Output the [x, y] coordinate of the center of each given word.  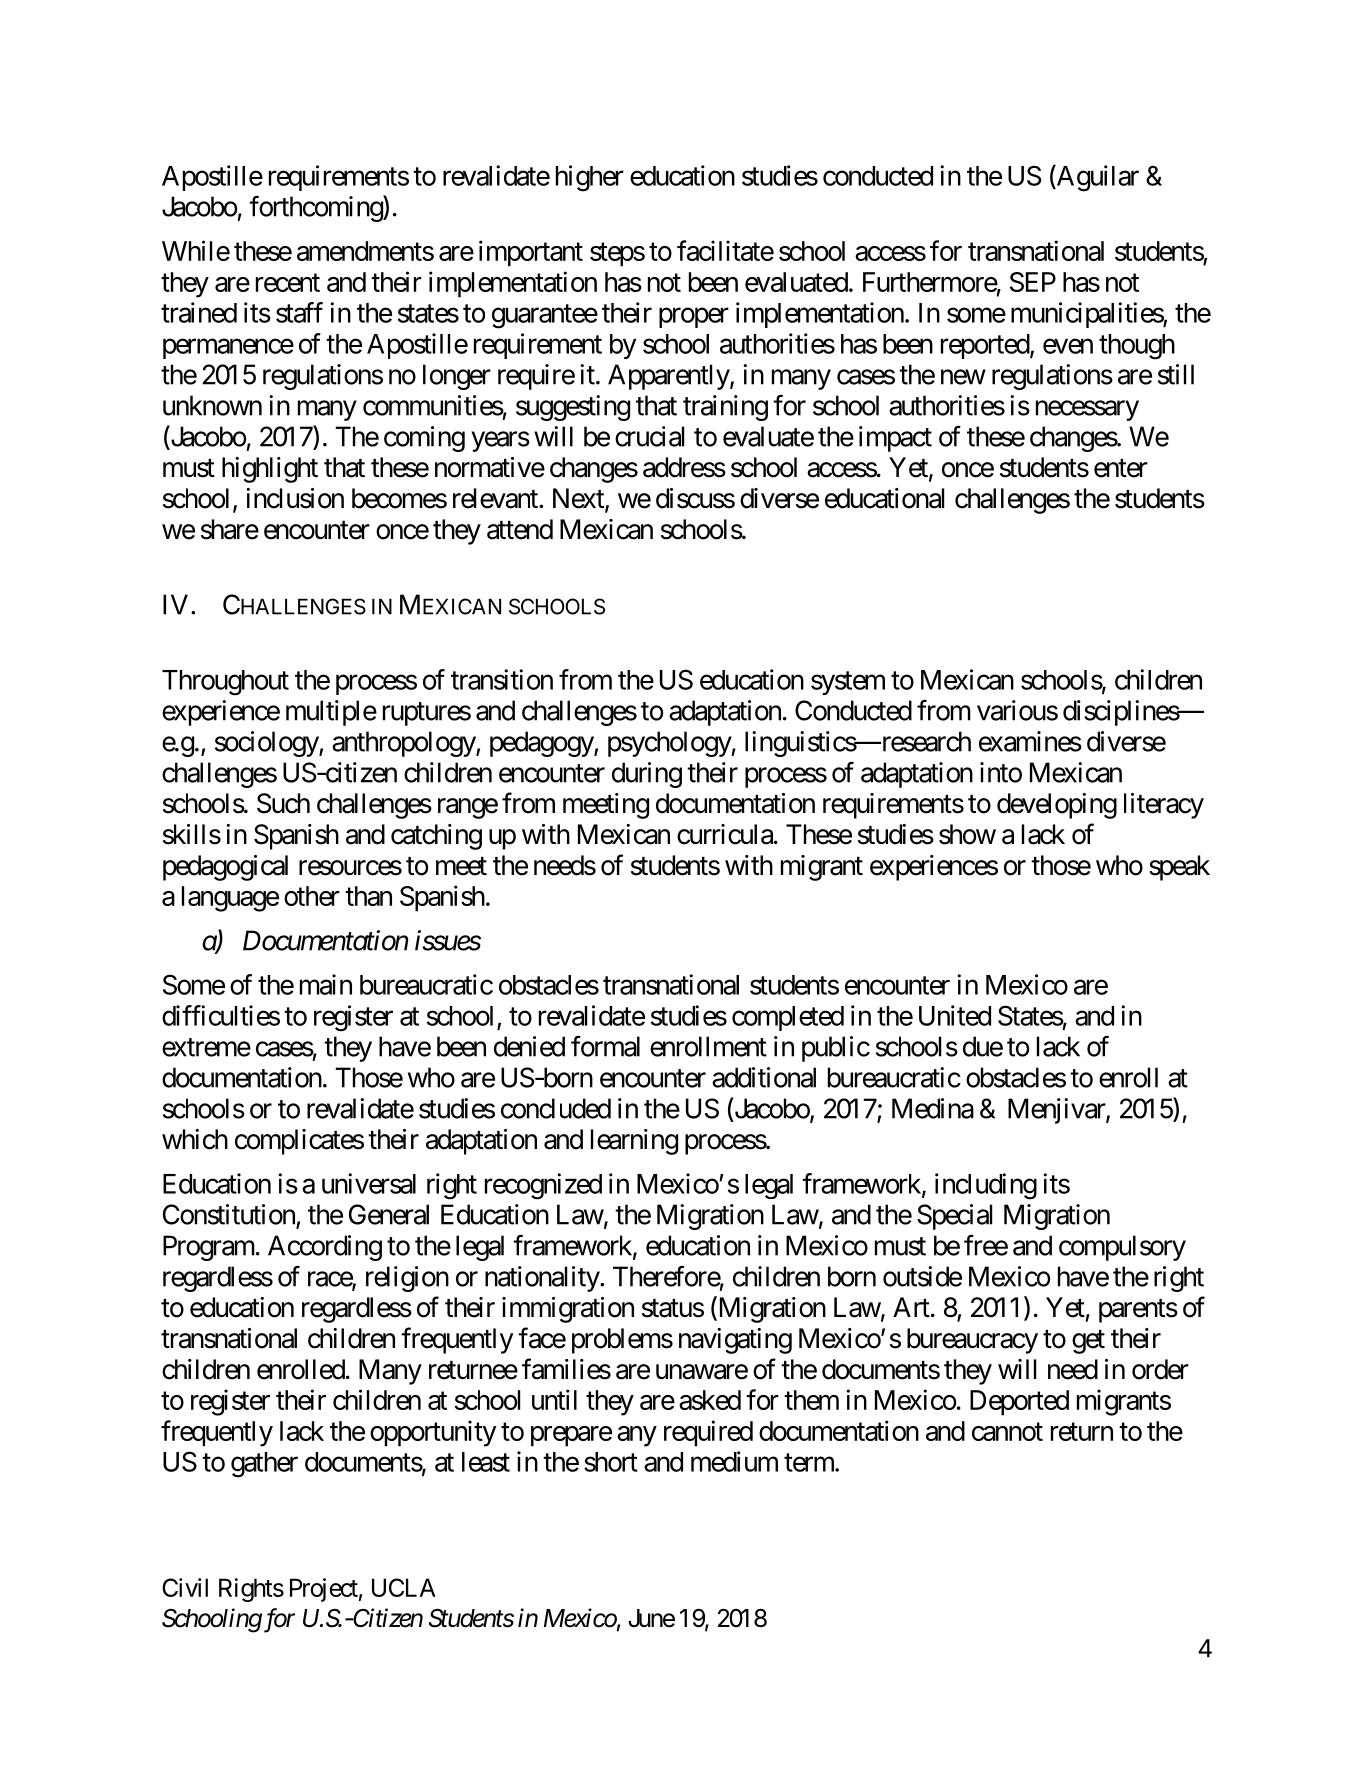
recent [288, 283]
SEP [1033, 282]
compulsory [1122, 1248]
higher [590, 178]
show [967, 834]
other [312, 896]
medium [734, 1461]
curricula [725, 834]
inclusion [295, 498]
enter [1121, 468]
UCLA [404, 1587]
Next [579, 499]
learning [634, 1142]
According [325, 1248]
